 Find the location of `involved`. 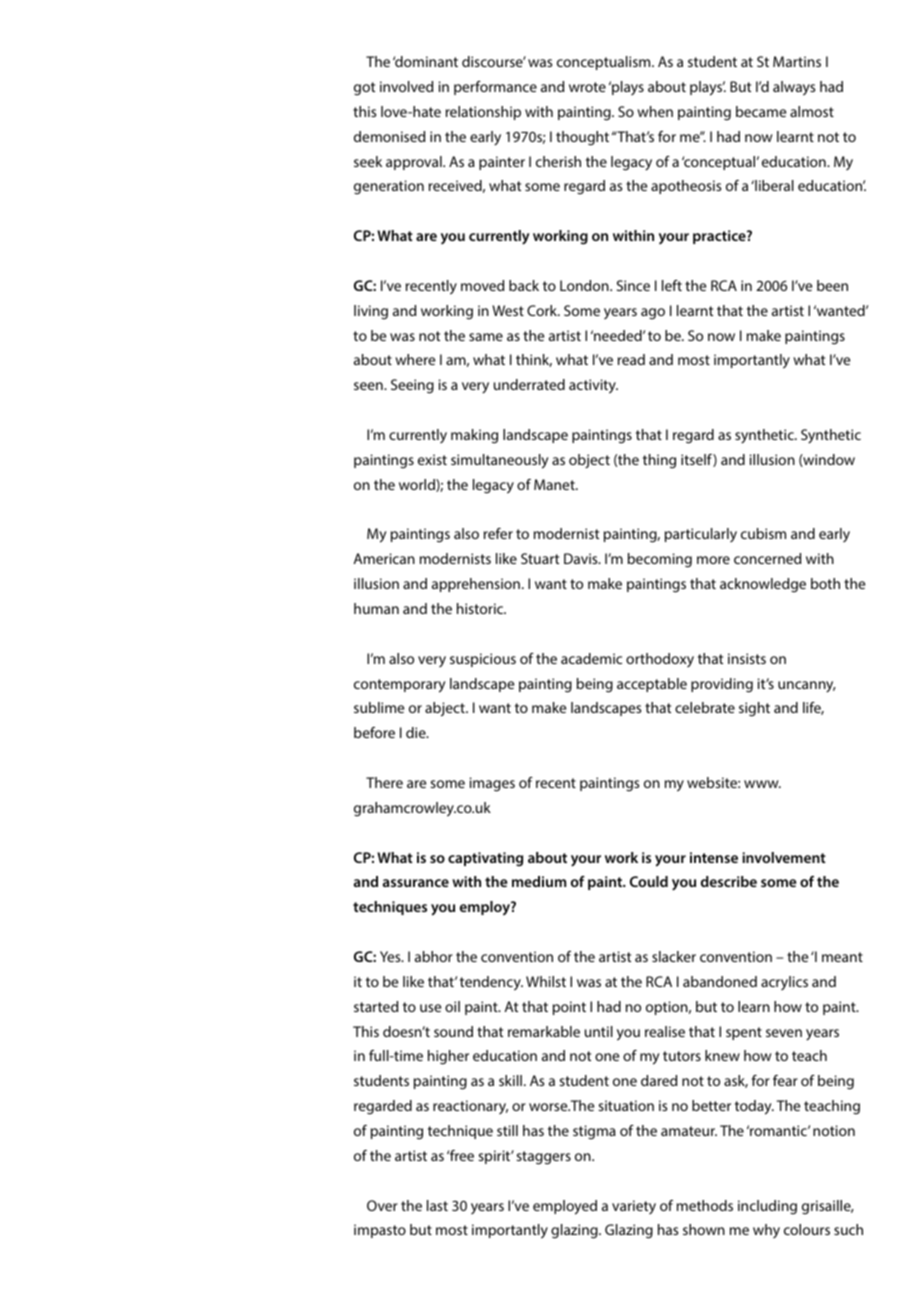

involved is located at coordinates (406, 86).
